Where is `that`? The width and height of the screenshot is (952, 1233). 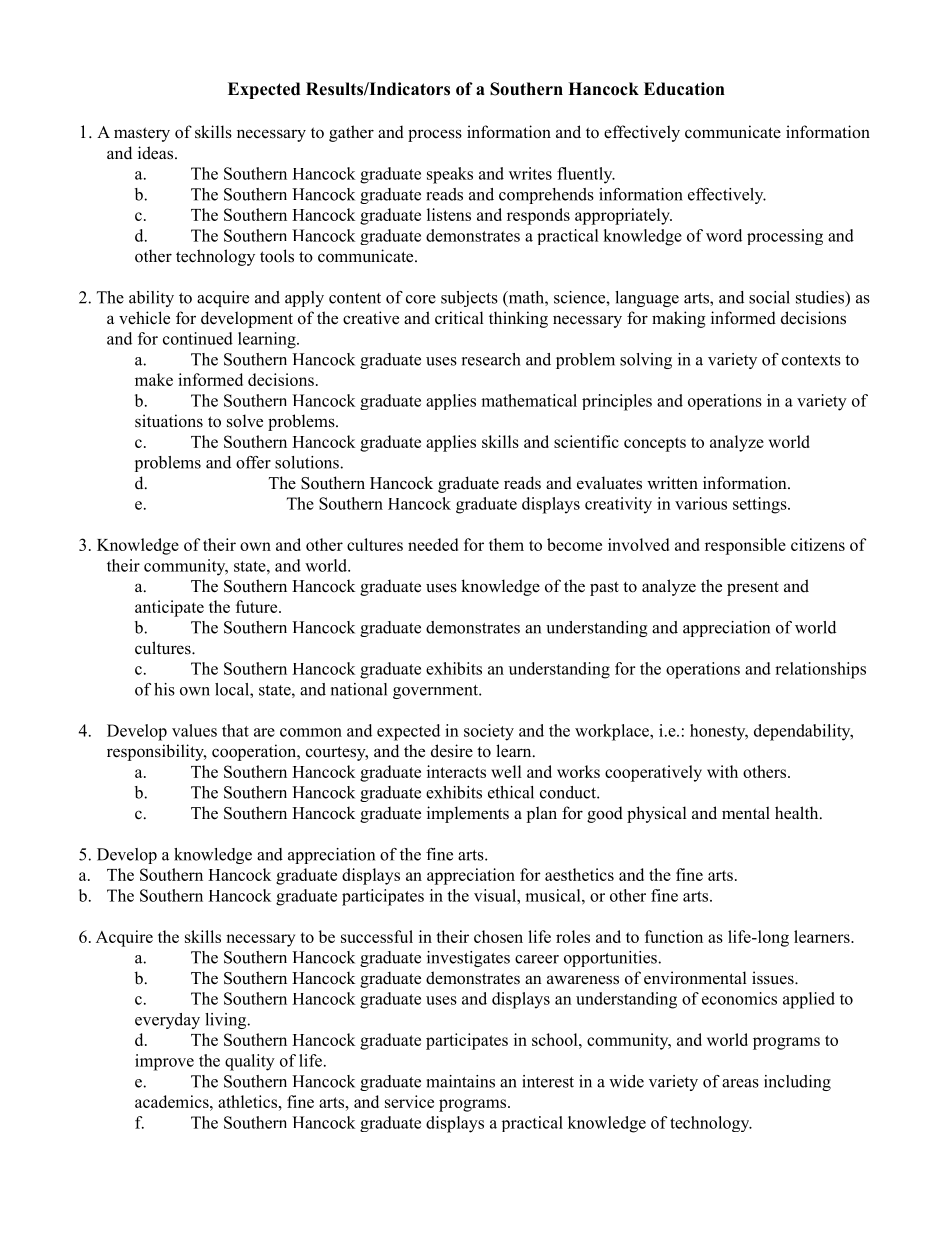
that is located at coordinates (235, 730).
